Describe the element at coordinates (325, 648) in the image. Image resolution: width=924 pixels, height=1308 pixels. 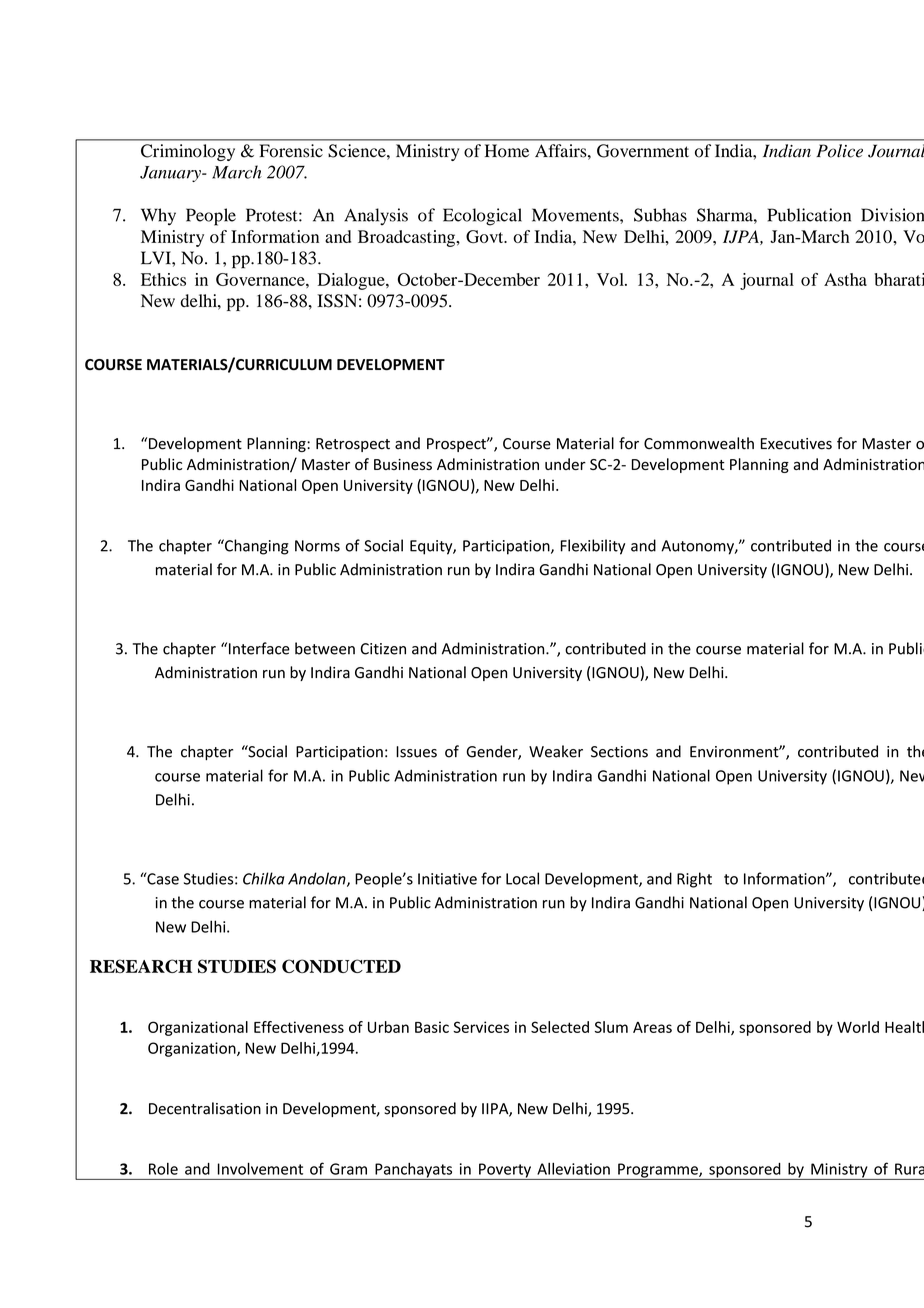
I see `between` at that location.
